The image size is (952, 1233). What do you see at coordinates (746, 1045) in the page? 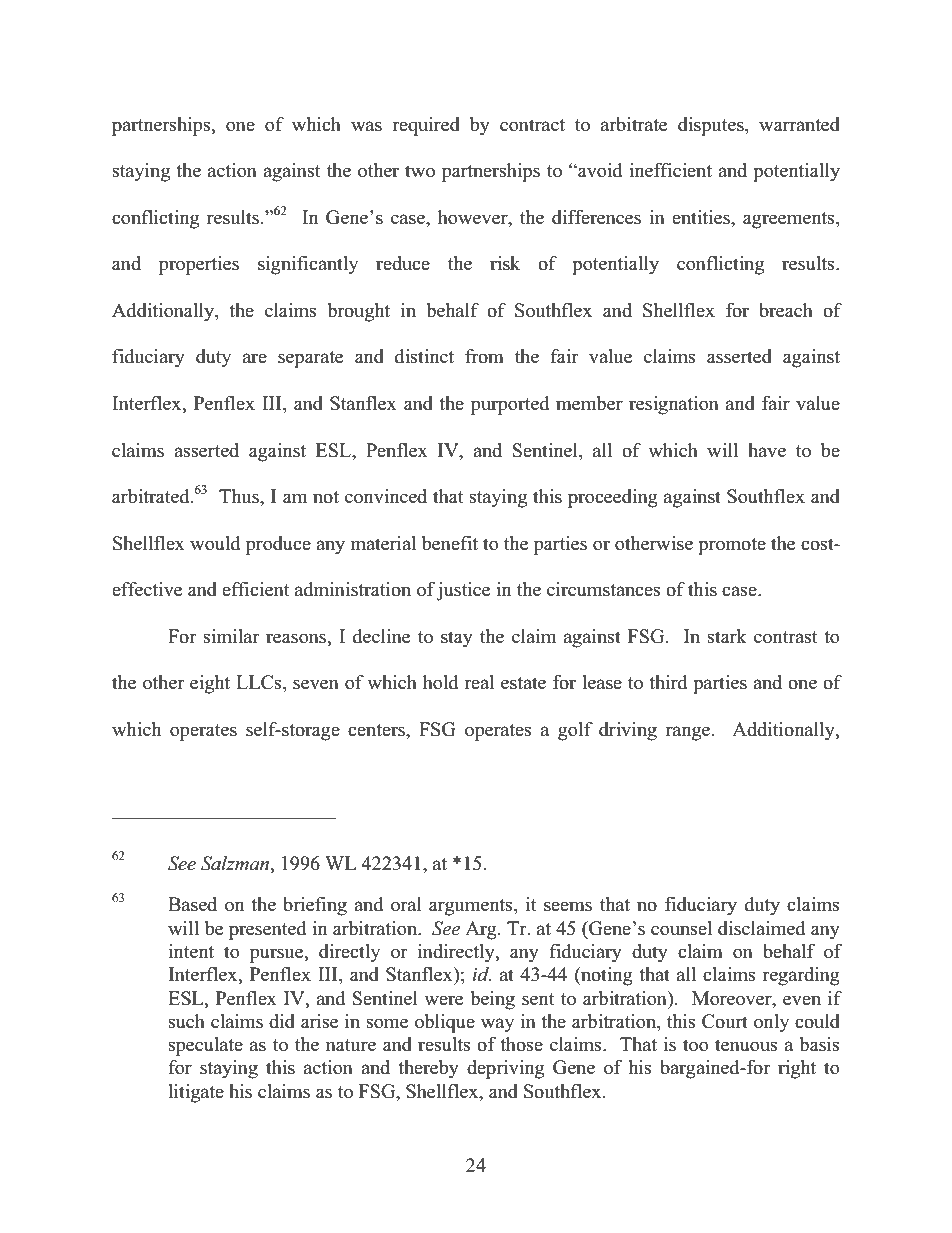
I see `tenuous` at bounding box center [746, 1045].
